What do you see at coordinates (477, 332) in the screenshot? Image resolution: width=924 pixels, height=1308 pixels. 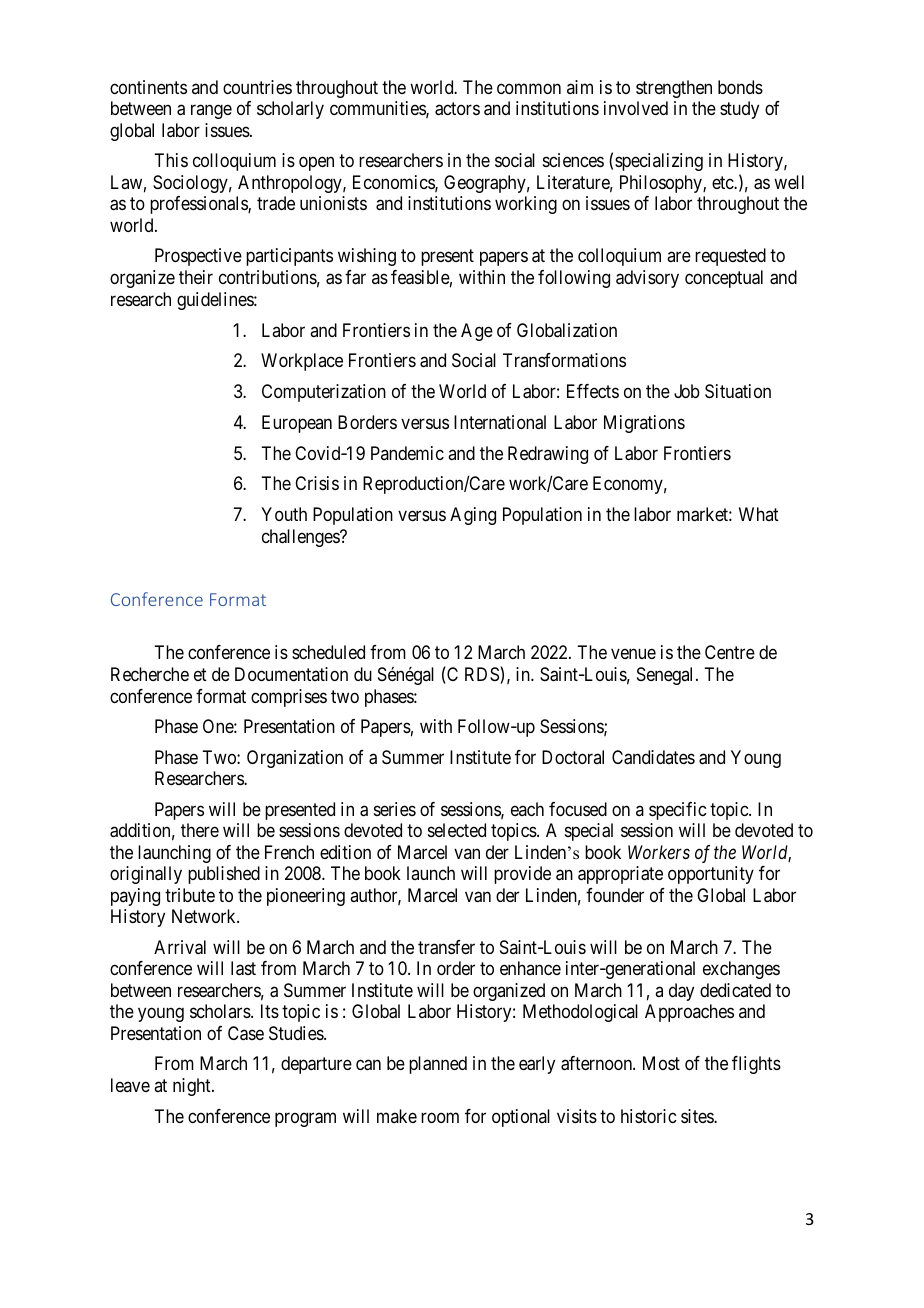 I see `Age` at bounding box center [477, 332].
